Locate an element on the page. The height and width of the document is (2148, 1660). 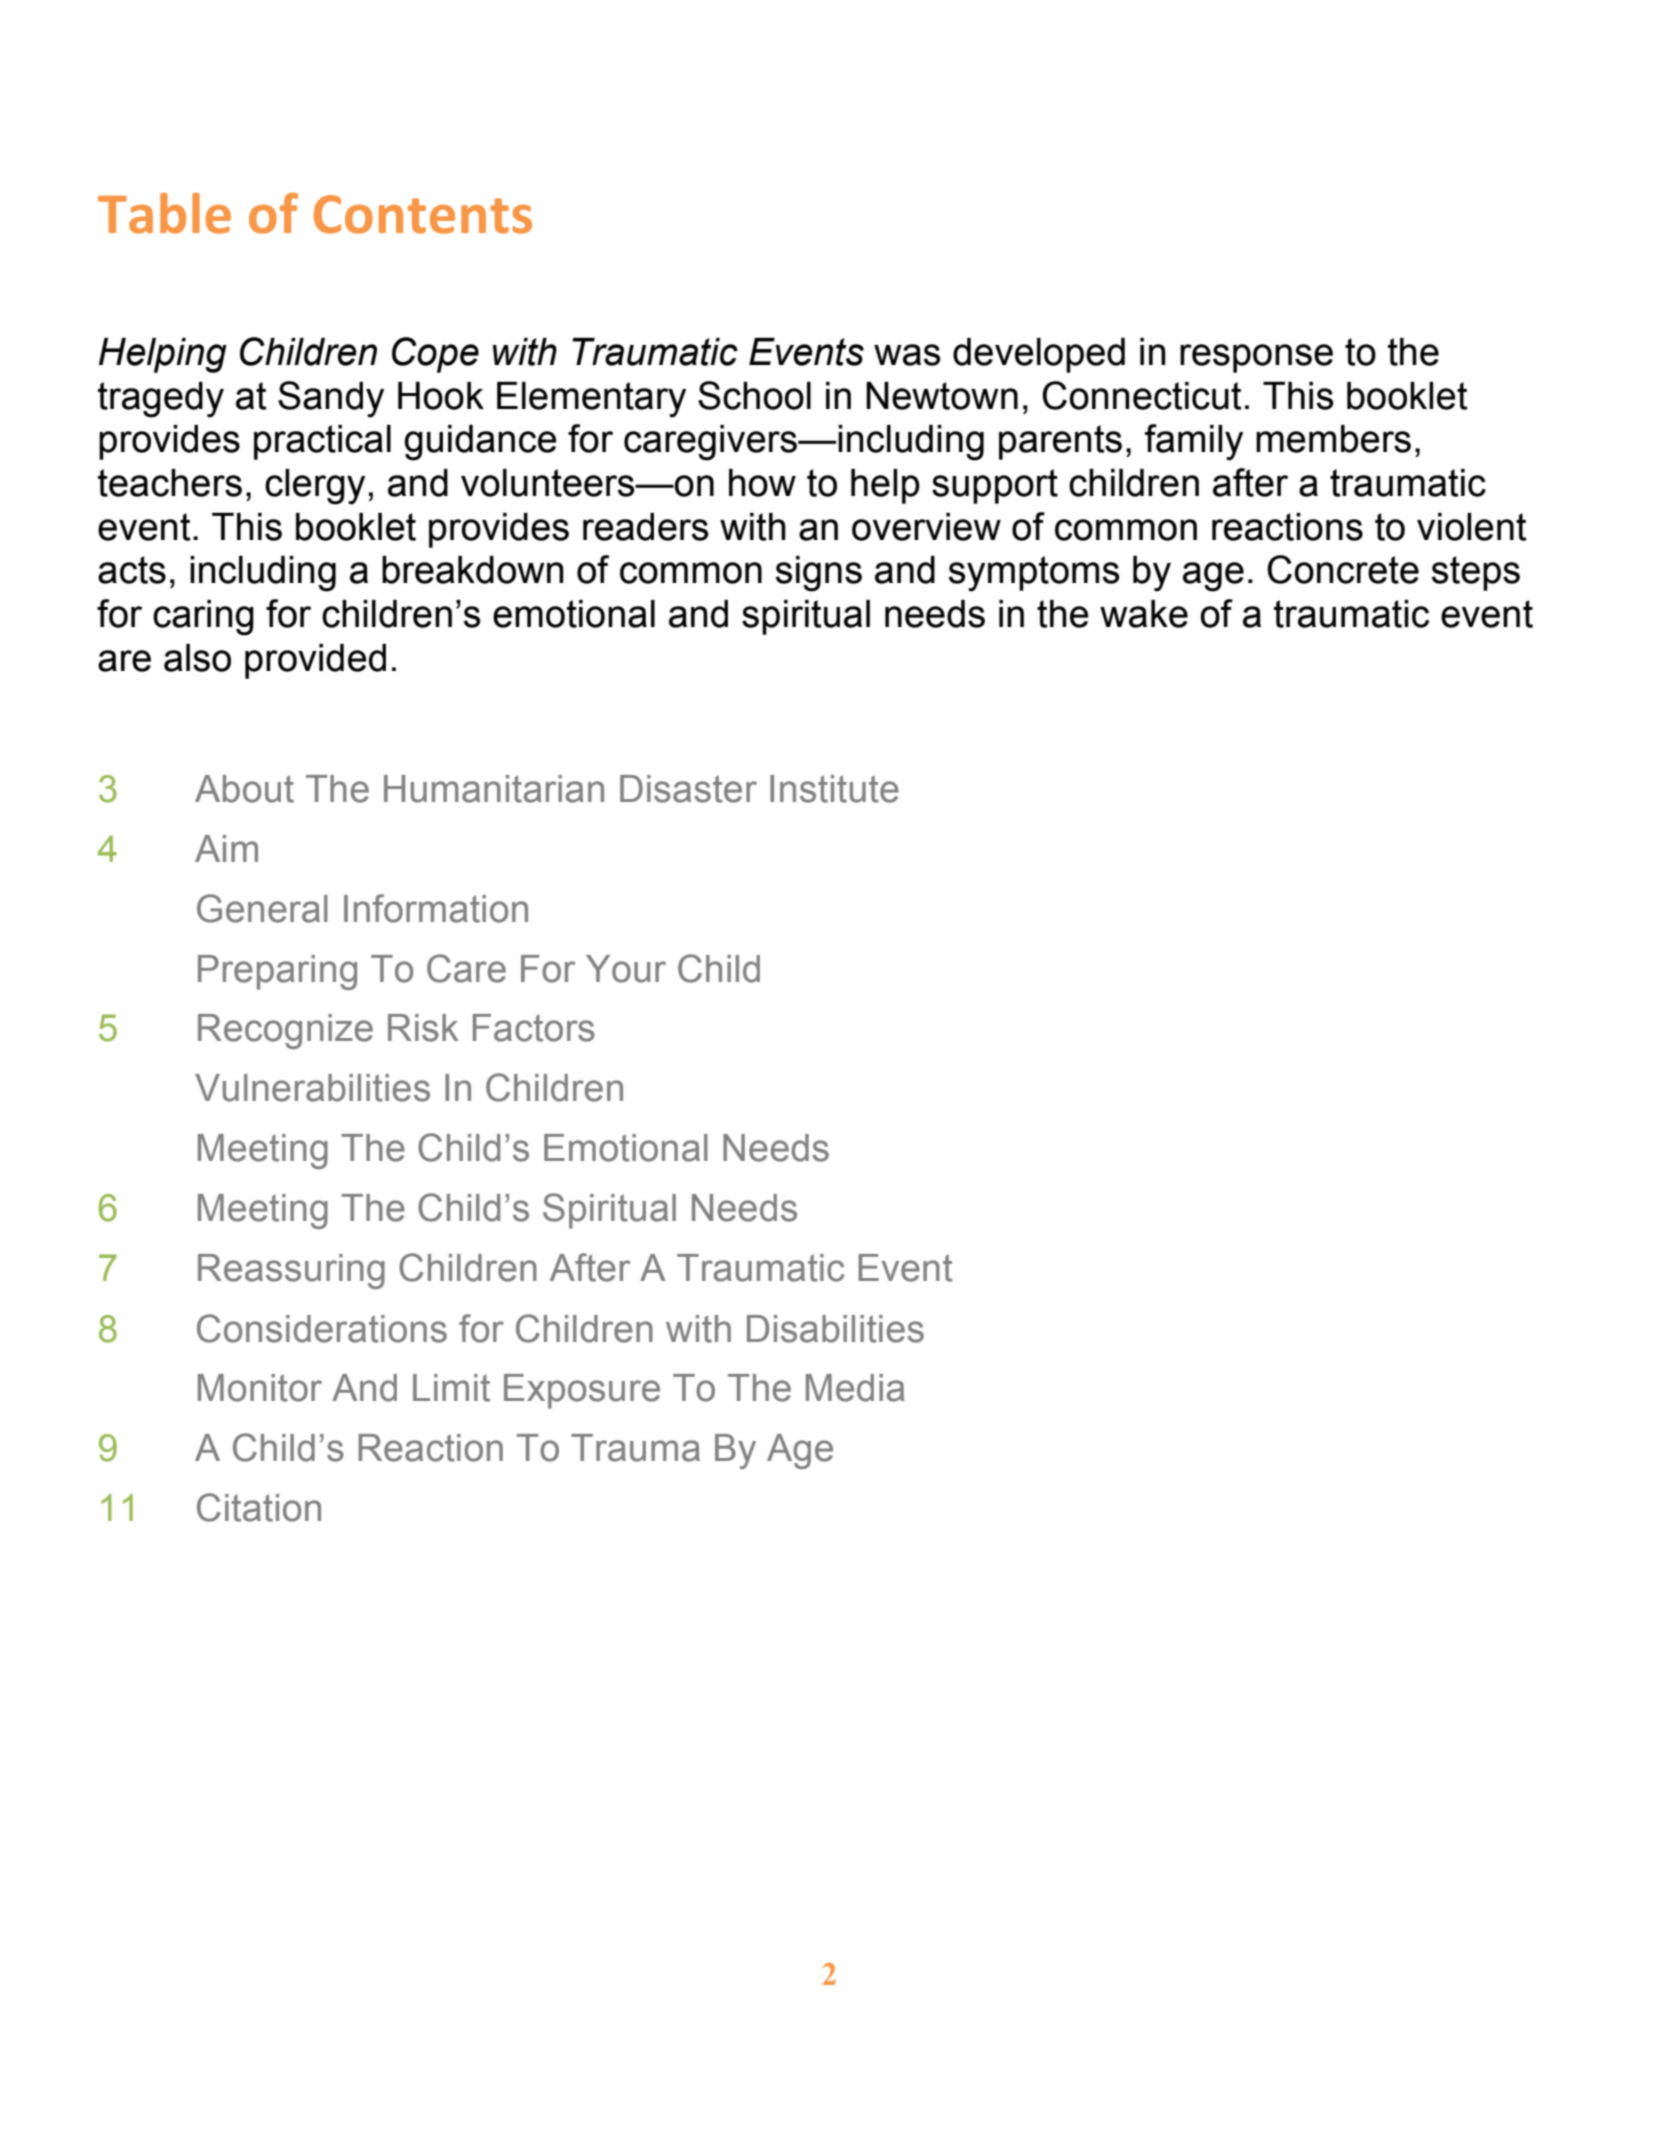
Exposure is located at coordinates (582, 1391).
